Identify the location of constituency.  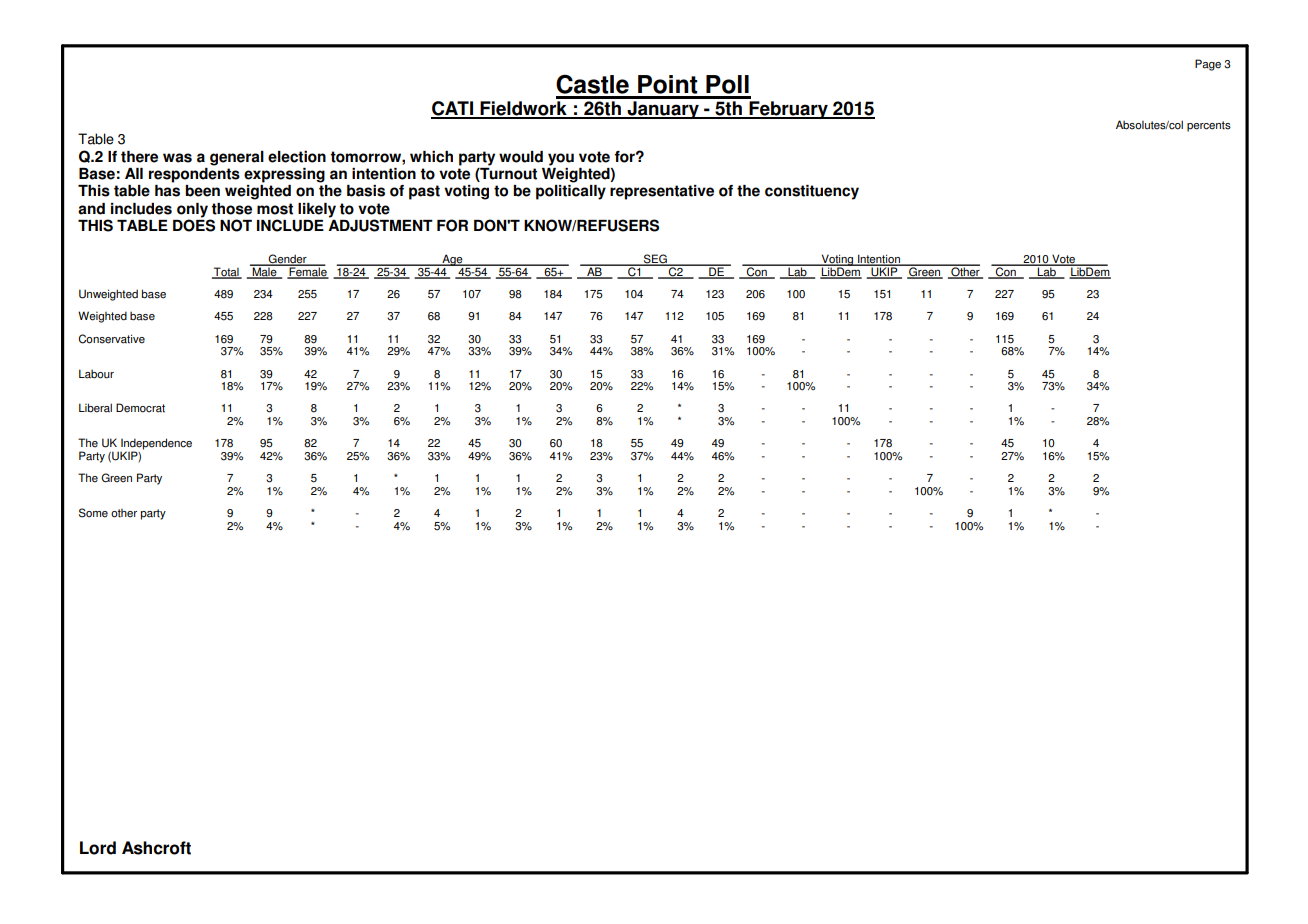
(812, 192).
